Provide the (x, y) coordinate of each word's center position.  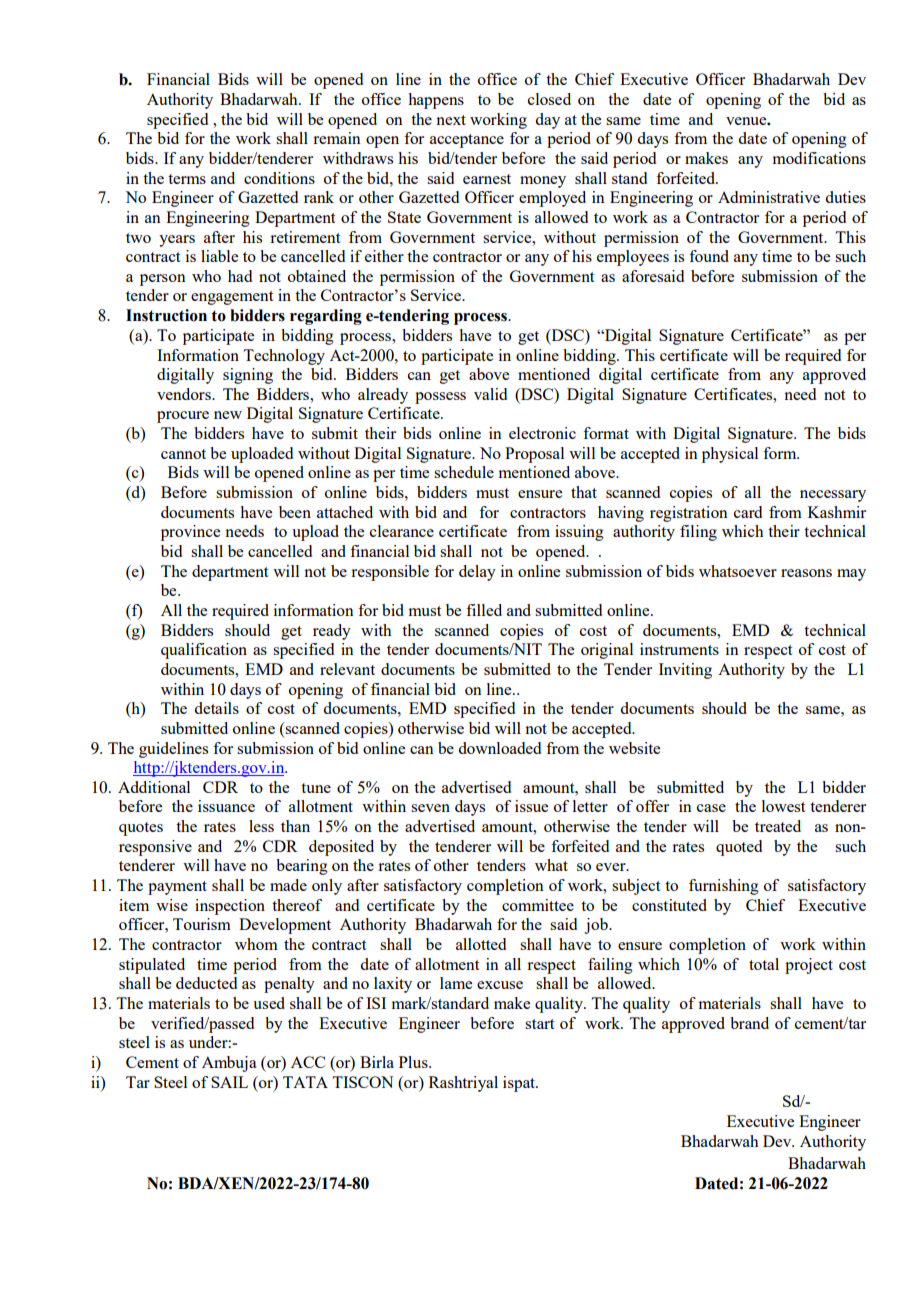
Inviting (685, 671)
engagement (232, 298)
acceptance (467, 141)
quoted (739, 848)
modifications (819, 158)
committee (538, 905)
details (216, 708)
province (190, 533)
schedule (464, 472)
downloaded (499, 748)
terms (187, 179)
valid (490, 394)
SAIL (229, 1082)
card (748, 512)
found (709, 256)
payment (177, 888)
